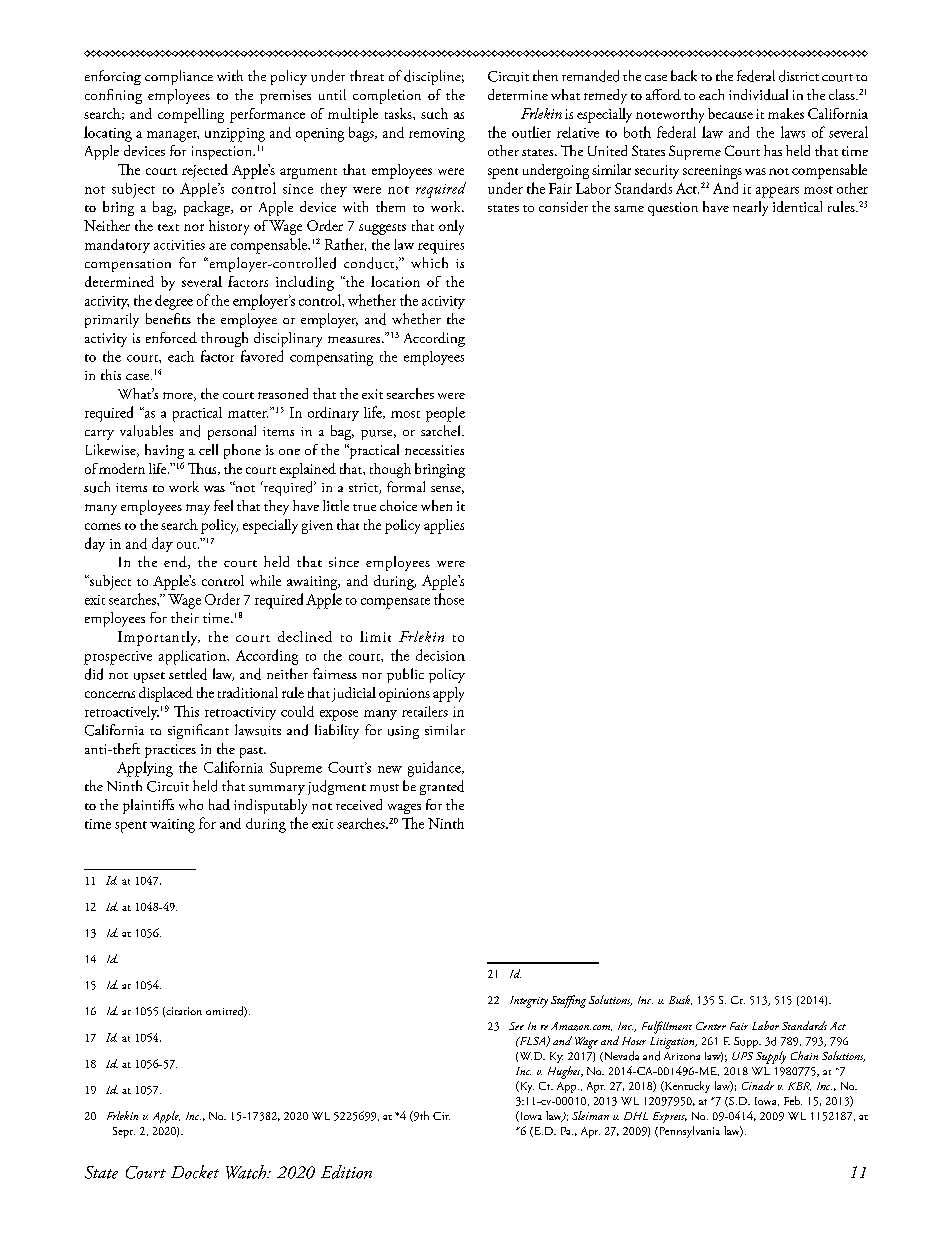 The height and width of the screenshot is (1233, 952). I want to click on compelling, so click(191, 115).
